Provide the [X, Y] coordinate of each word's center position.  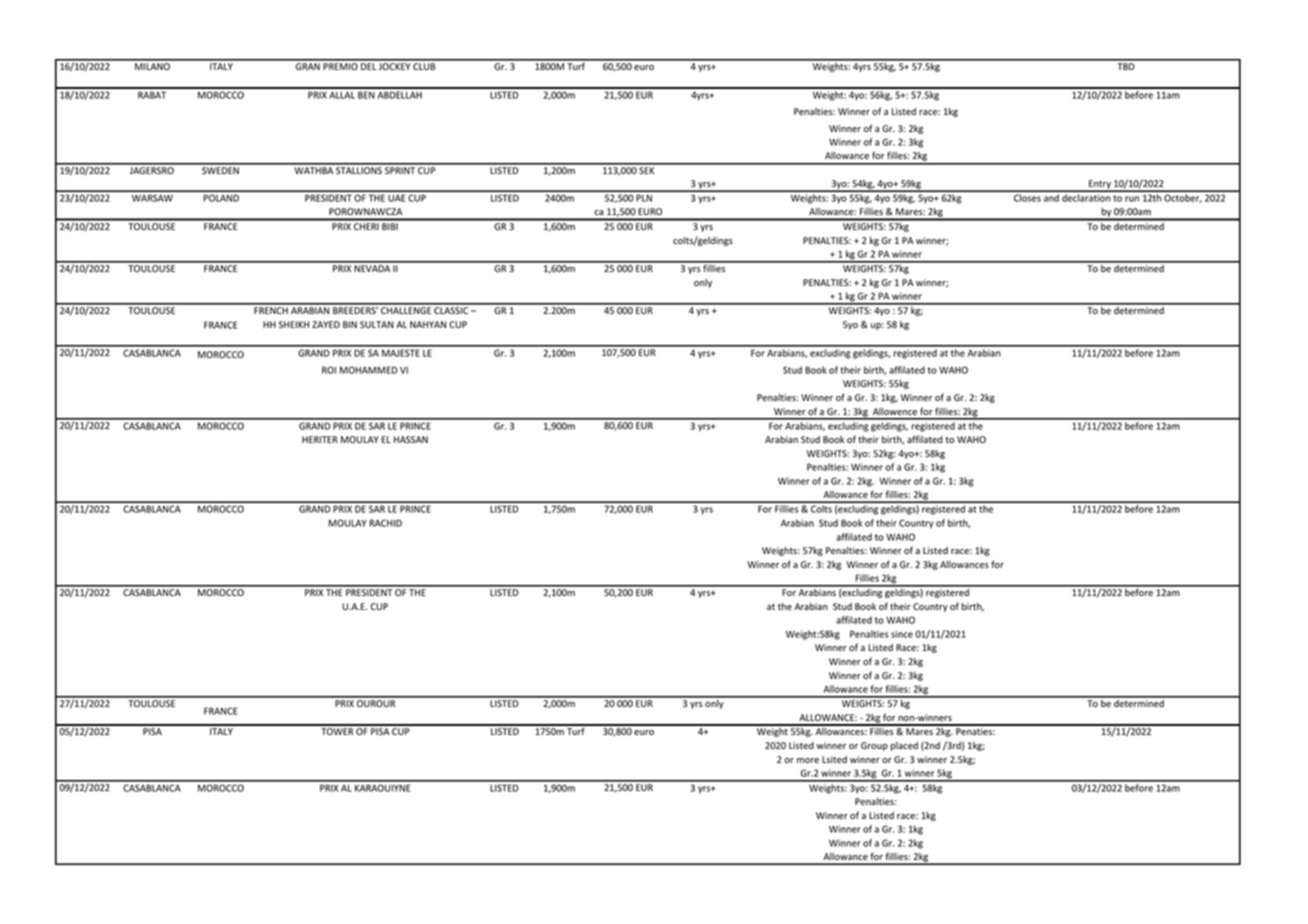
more [808, 760]
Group [874, 746]
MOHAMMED [369, 370]
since [902, 634]
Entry [1100, 185]
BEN [366, 95]
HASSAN [411, 439]
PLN [644, 198]
